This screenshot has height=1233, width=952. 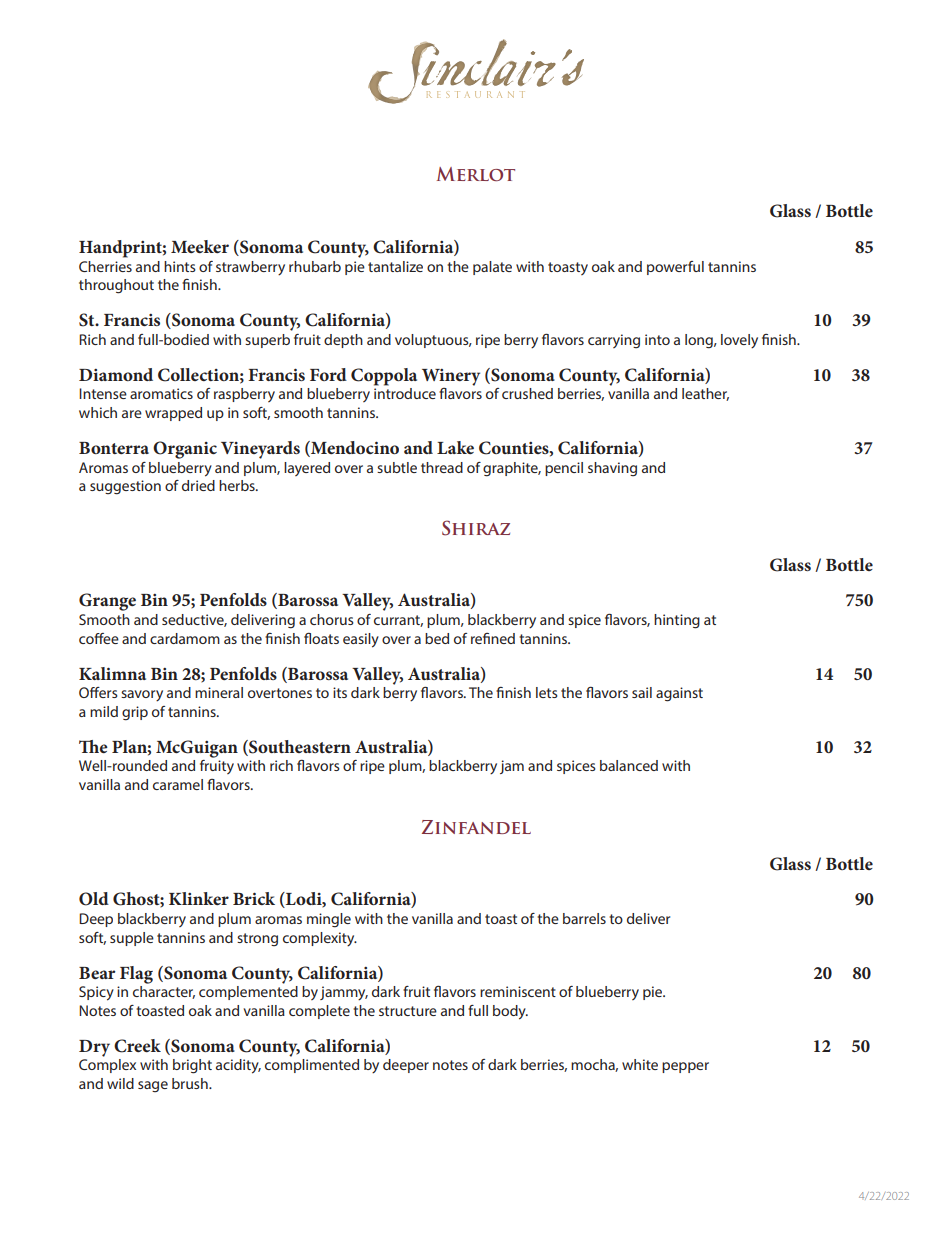 I want to click on structure, so click(x=408, y=1011).
